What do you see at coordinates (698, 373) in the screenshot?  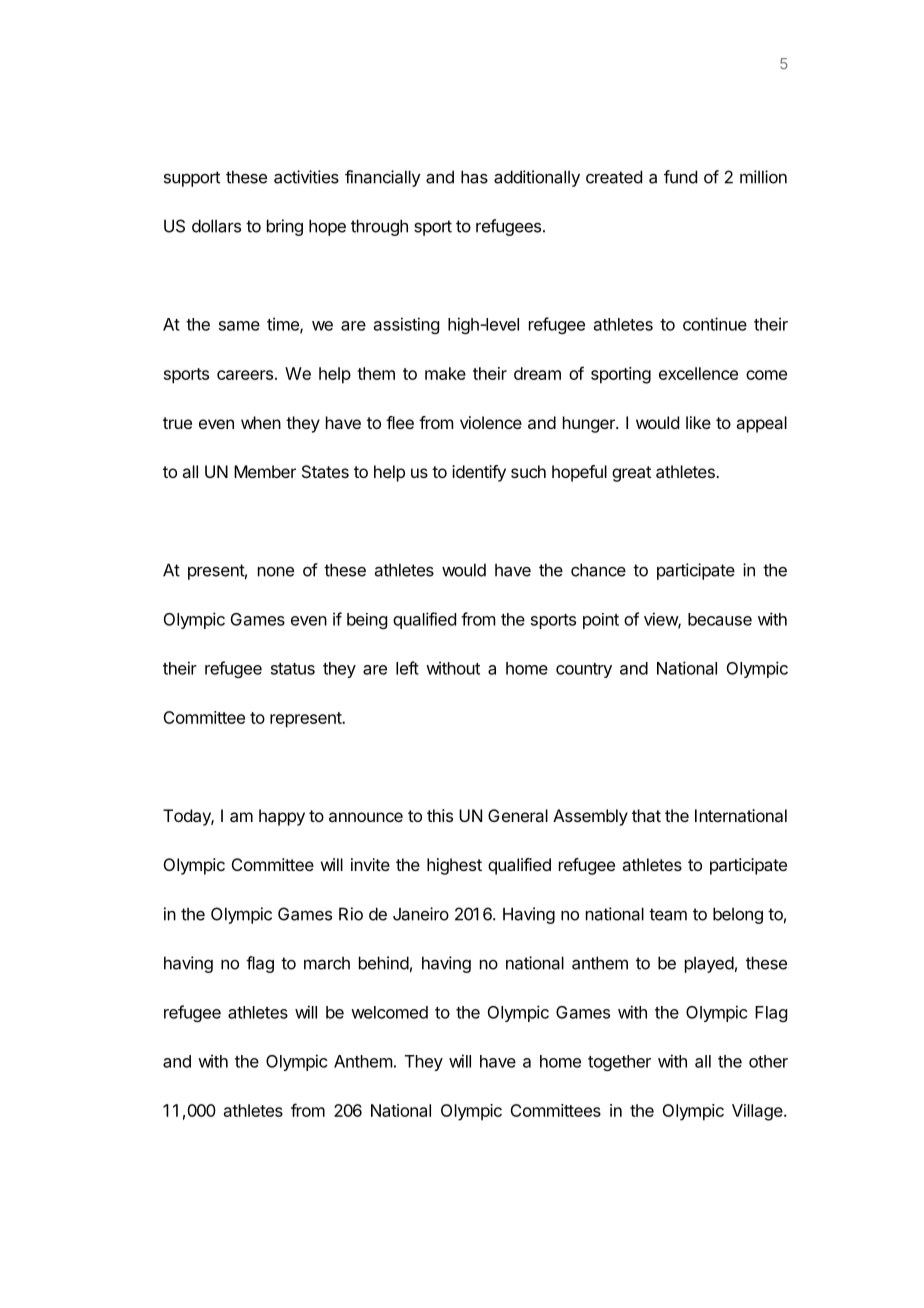 I see `excellence` at bounding box center [698, 373].
